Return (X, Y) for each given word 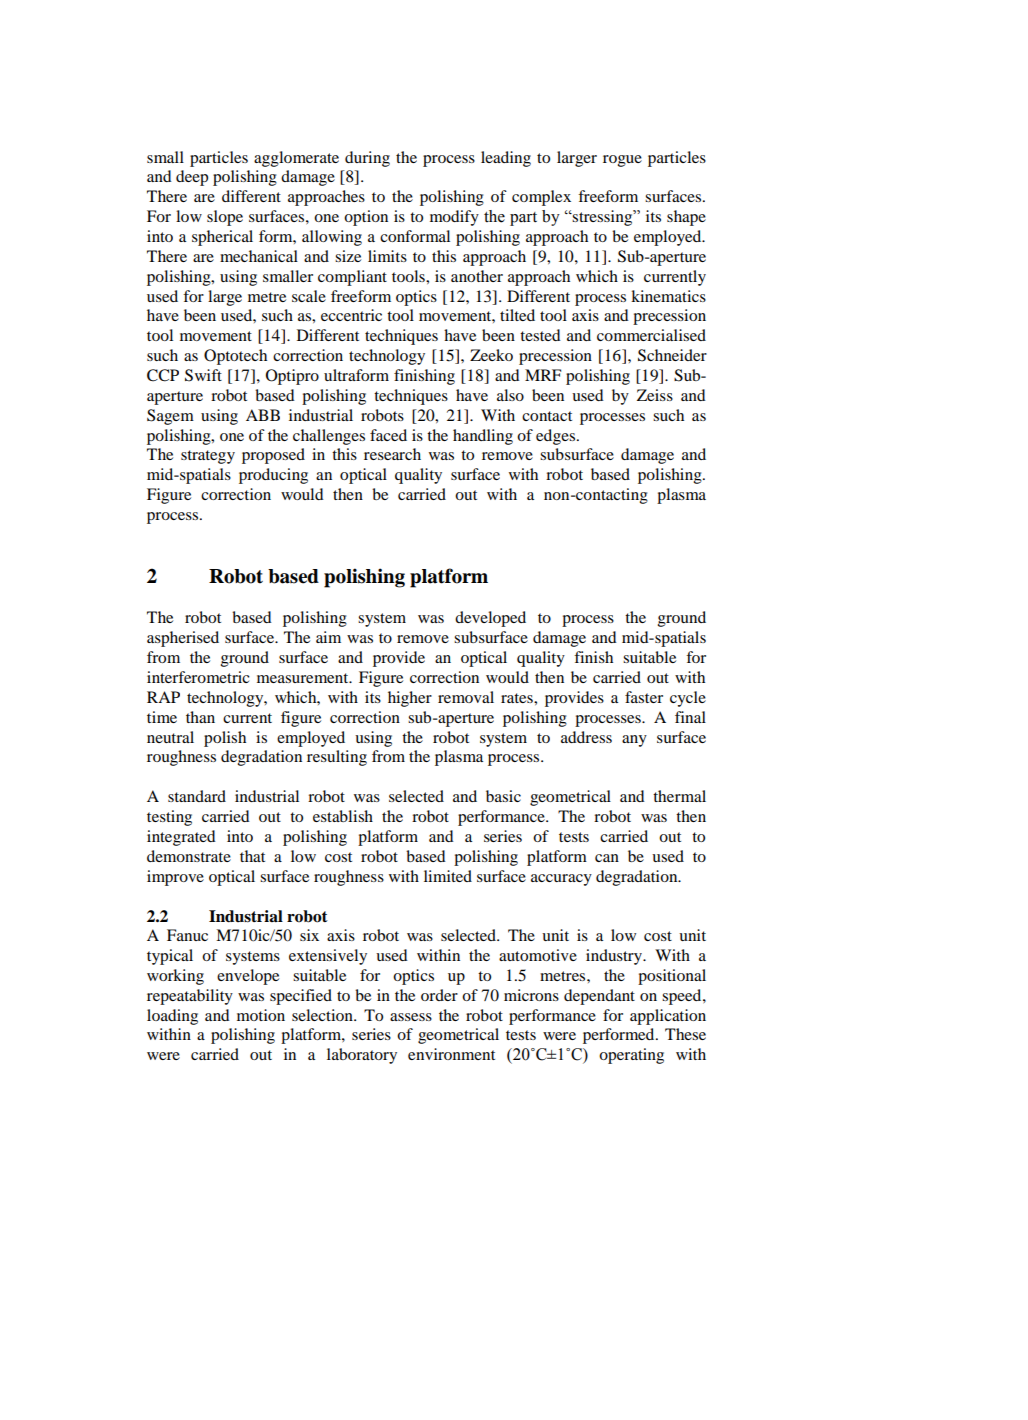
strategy (208, 457)
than (200, 717)
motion (261, 1015)
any (634, 741)
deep (192, 178)
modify (454, 218)
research (392, 454)
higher (410, 699)
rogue (622, 161)
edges (557, 437)
